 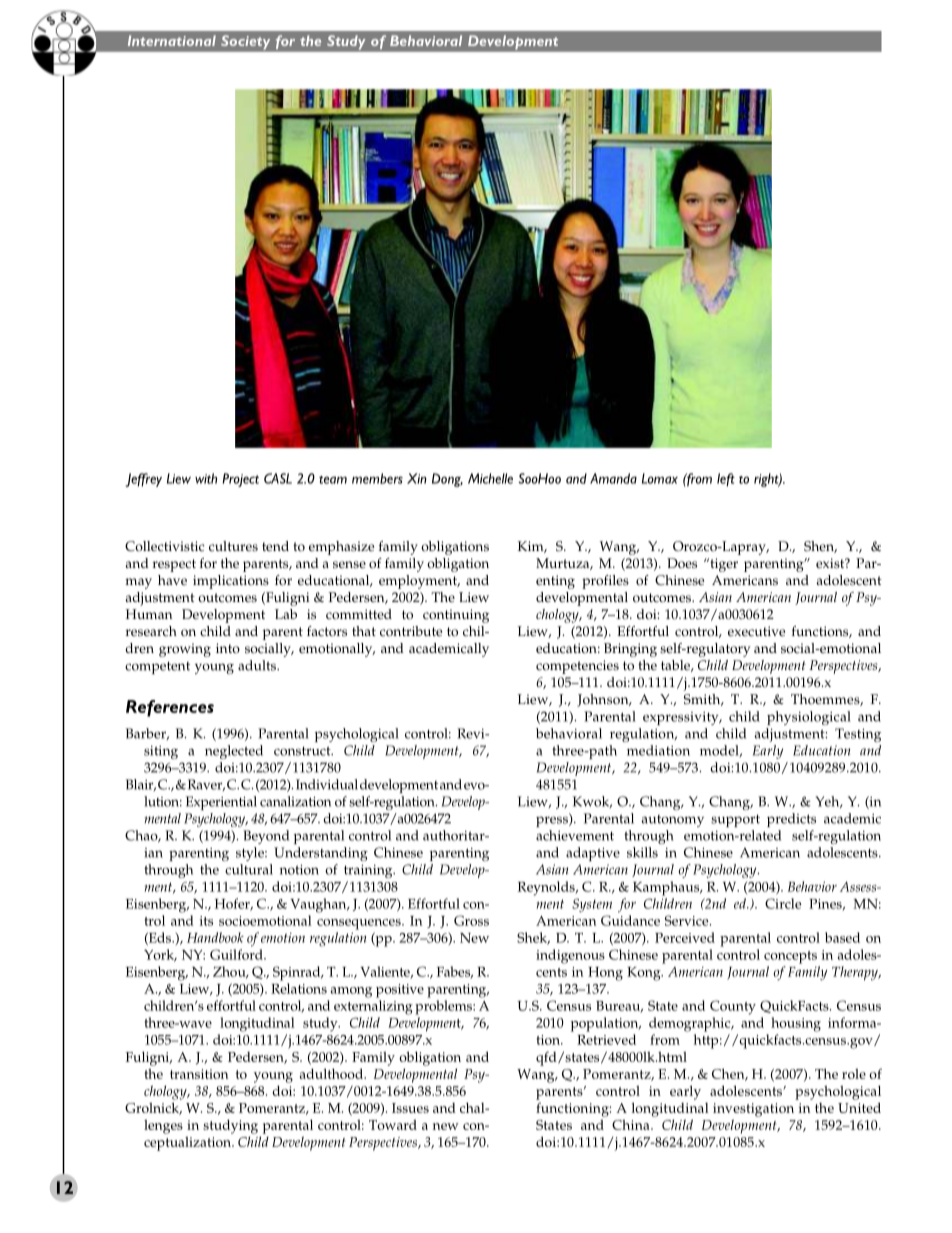 What do you see at coordinates (266, 837) in the screenshot?
I see `Beyond` at bounding box center [266, 837].
